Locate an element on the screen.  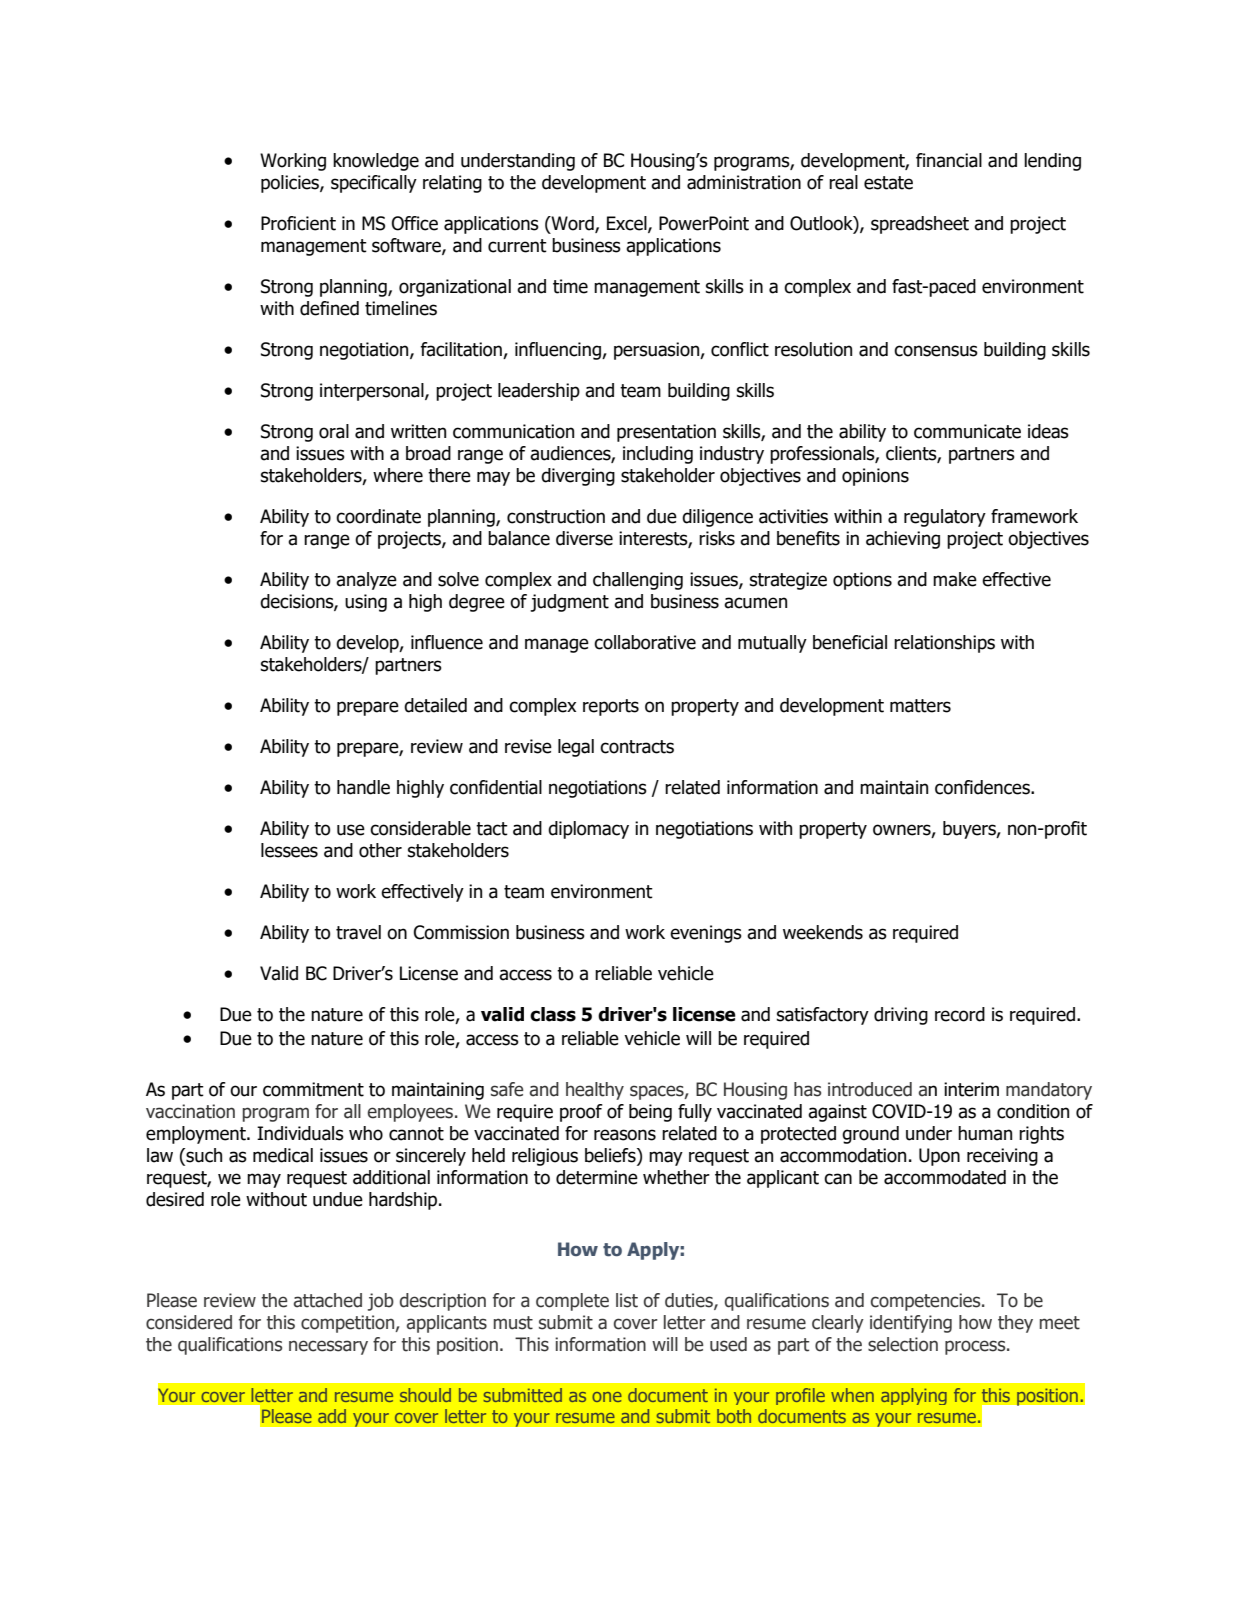
one is located at coordinates (607, 1397).
